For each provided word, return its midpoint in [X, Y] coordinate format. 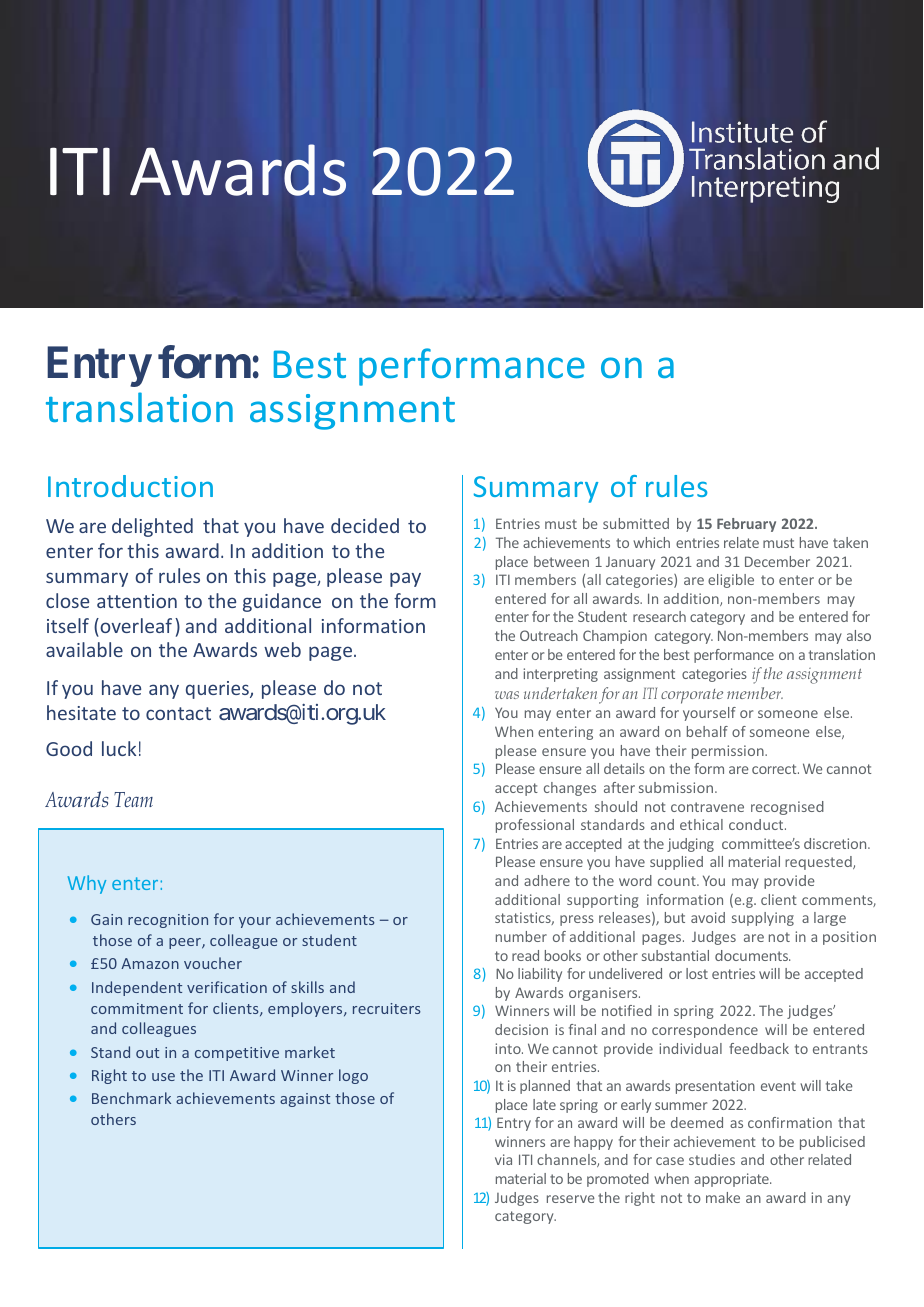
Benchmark [131, 1098]
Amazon [150, 963]
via [503, 1159]
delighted [152, 527]
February [746, 525]
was [507, 695]
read [525, 955]
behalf [707, 731]
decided [365, 525]
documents [752, 955]
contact [178, 713]
